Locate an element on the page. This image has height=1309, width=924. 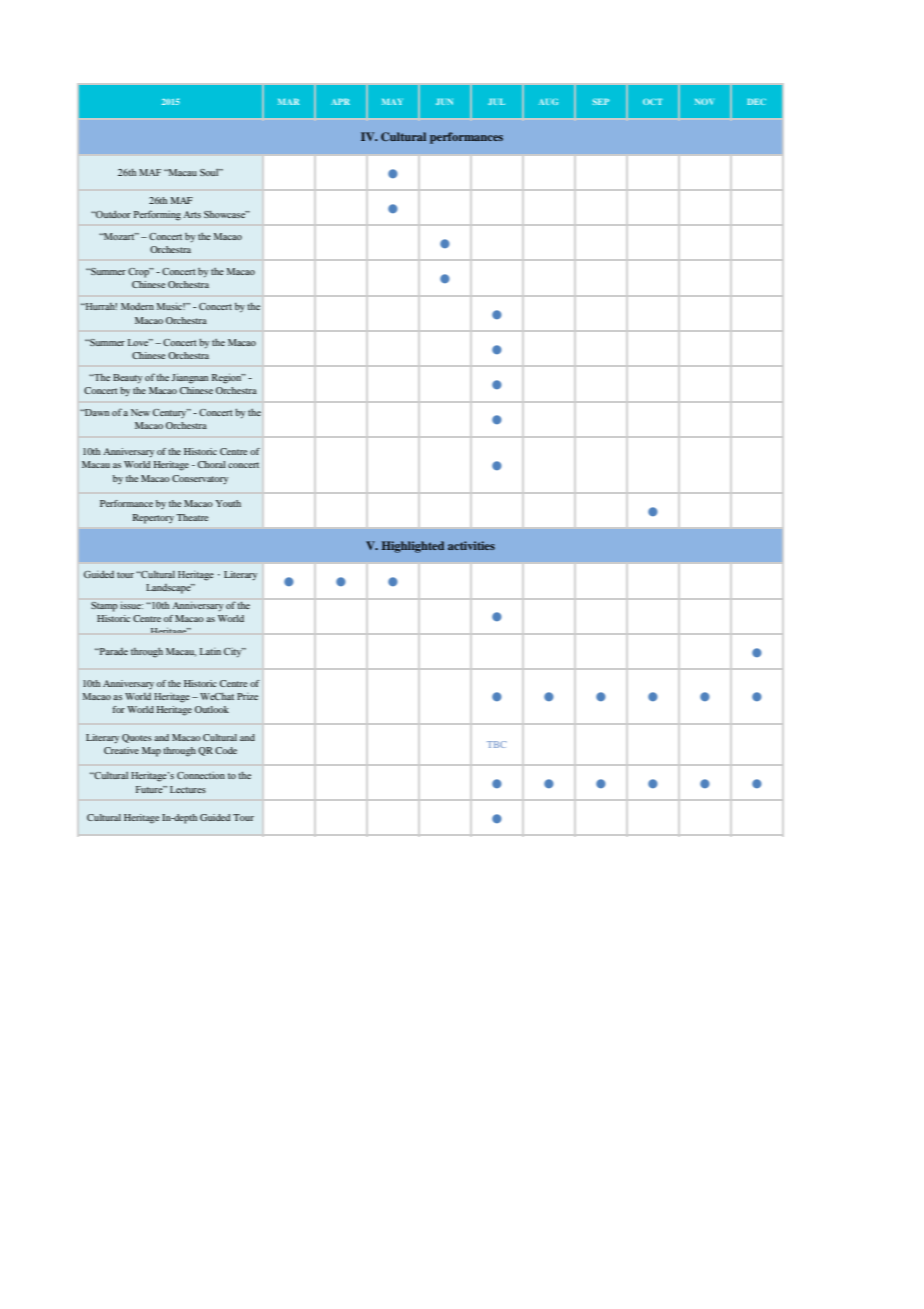
TBC is located at coordinates (496, 744).
